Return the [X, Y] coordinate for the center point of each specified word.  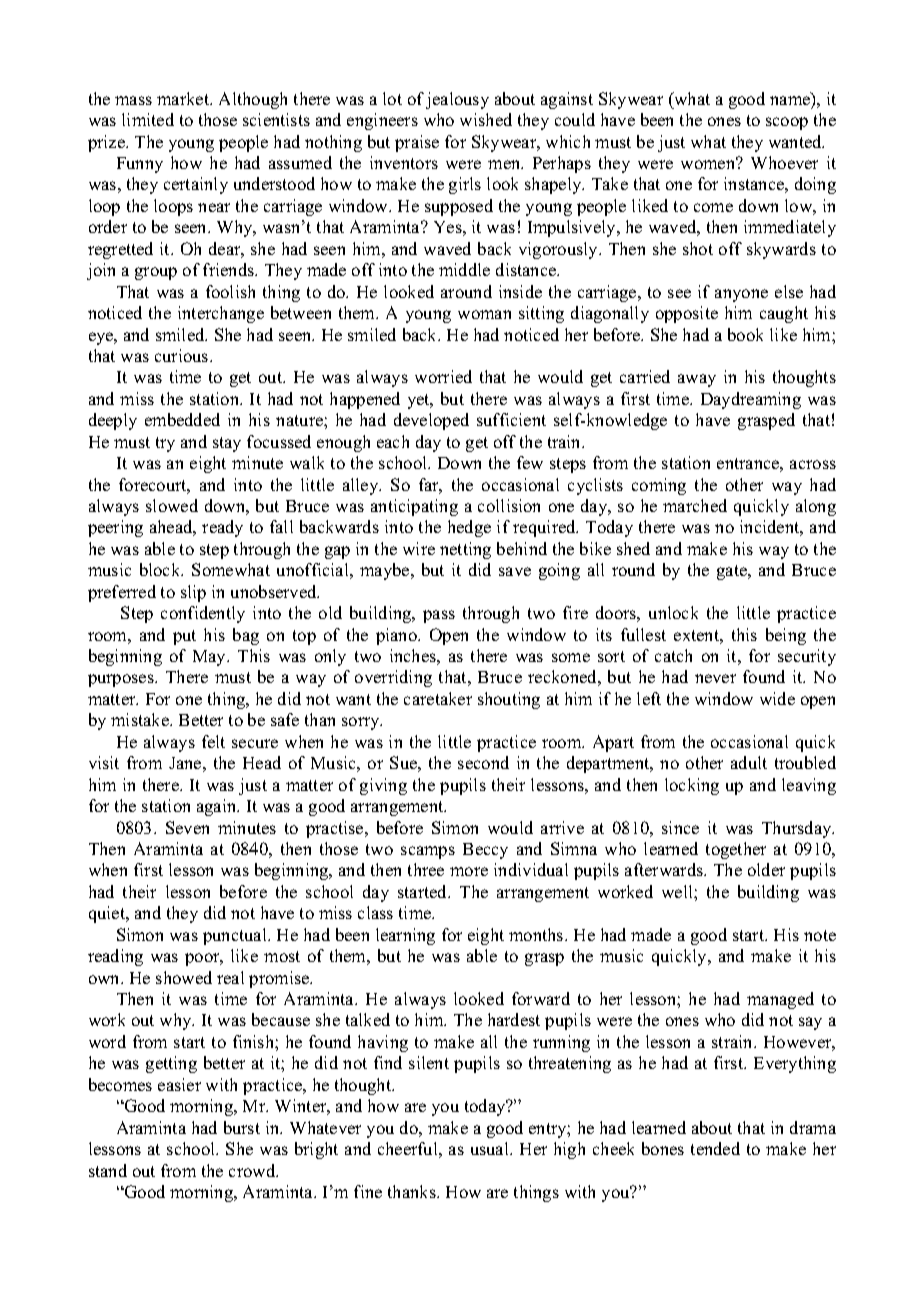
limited [148, 119]
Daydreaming [751, 400]
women [709, 163]
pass [439, 616]
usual [491, 1148]
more [469, 871]
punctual [236, 936]
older [766, 869]
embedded [182, 419]
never [715, 678]
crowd [253, 1170]
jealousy [457, 100]
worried [443, 376]
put [184, 637]
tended [715, 1148]
